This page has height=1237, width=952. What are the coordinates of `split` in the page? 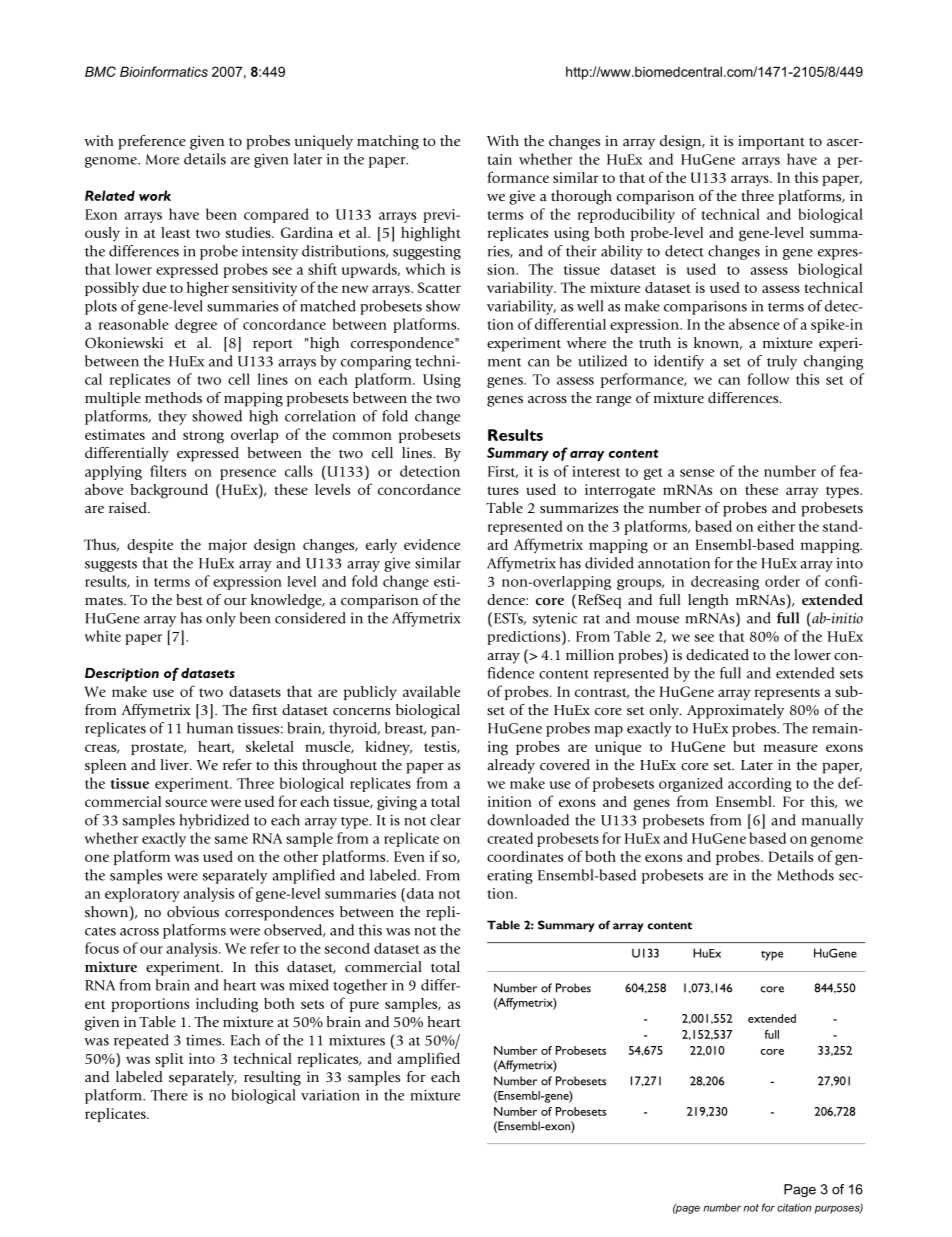 It's located at (169, 1060).
